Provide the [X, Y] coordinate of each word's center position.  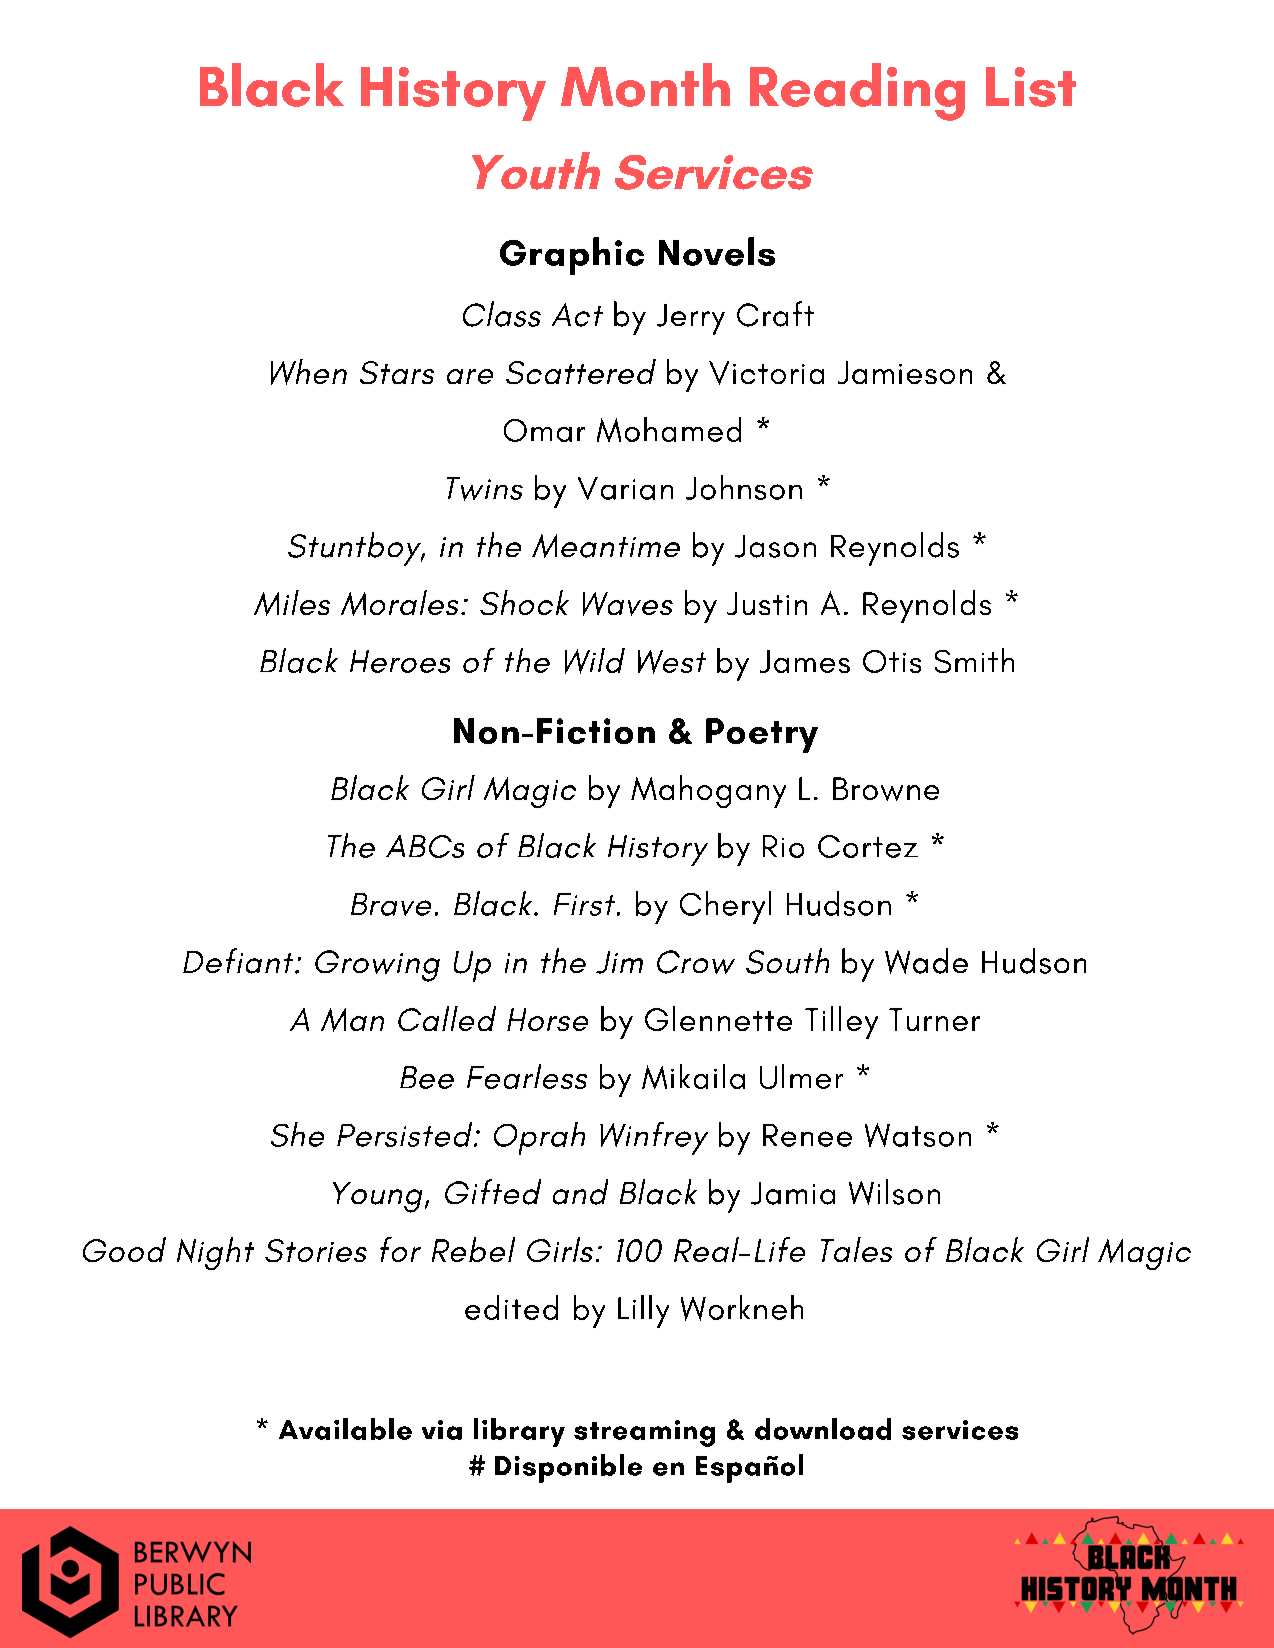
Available [345, 1429]
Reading [857, 92]
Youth [536, 171]
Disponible [568, 1468]
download [823, 1429]
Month [645, 85]
